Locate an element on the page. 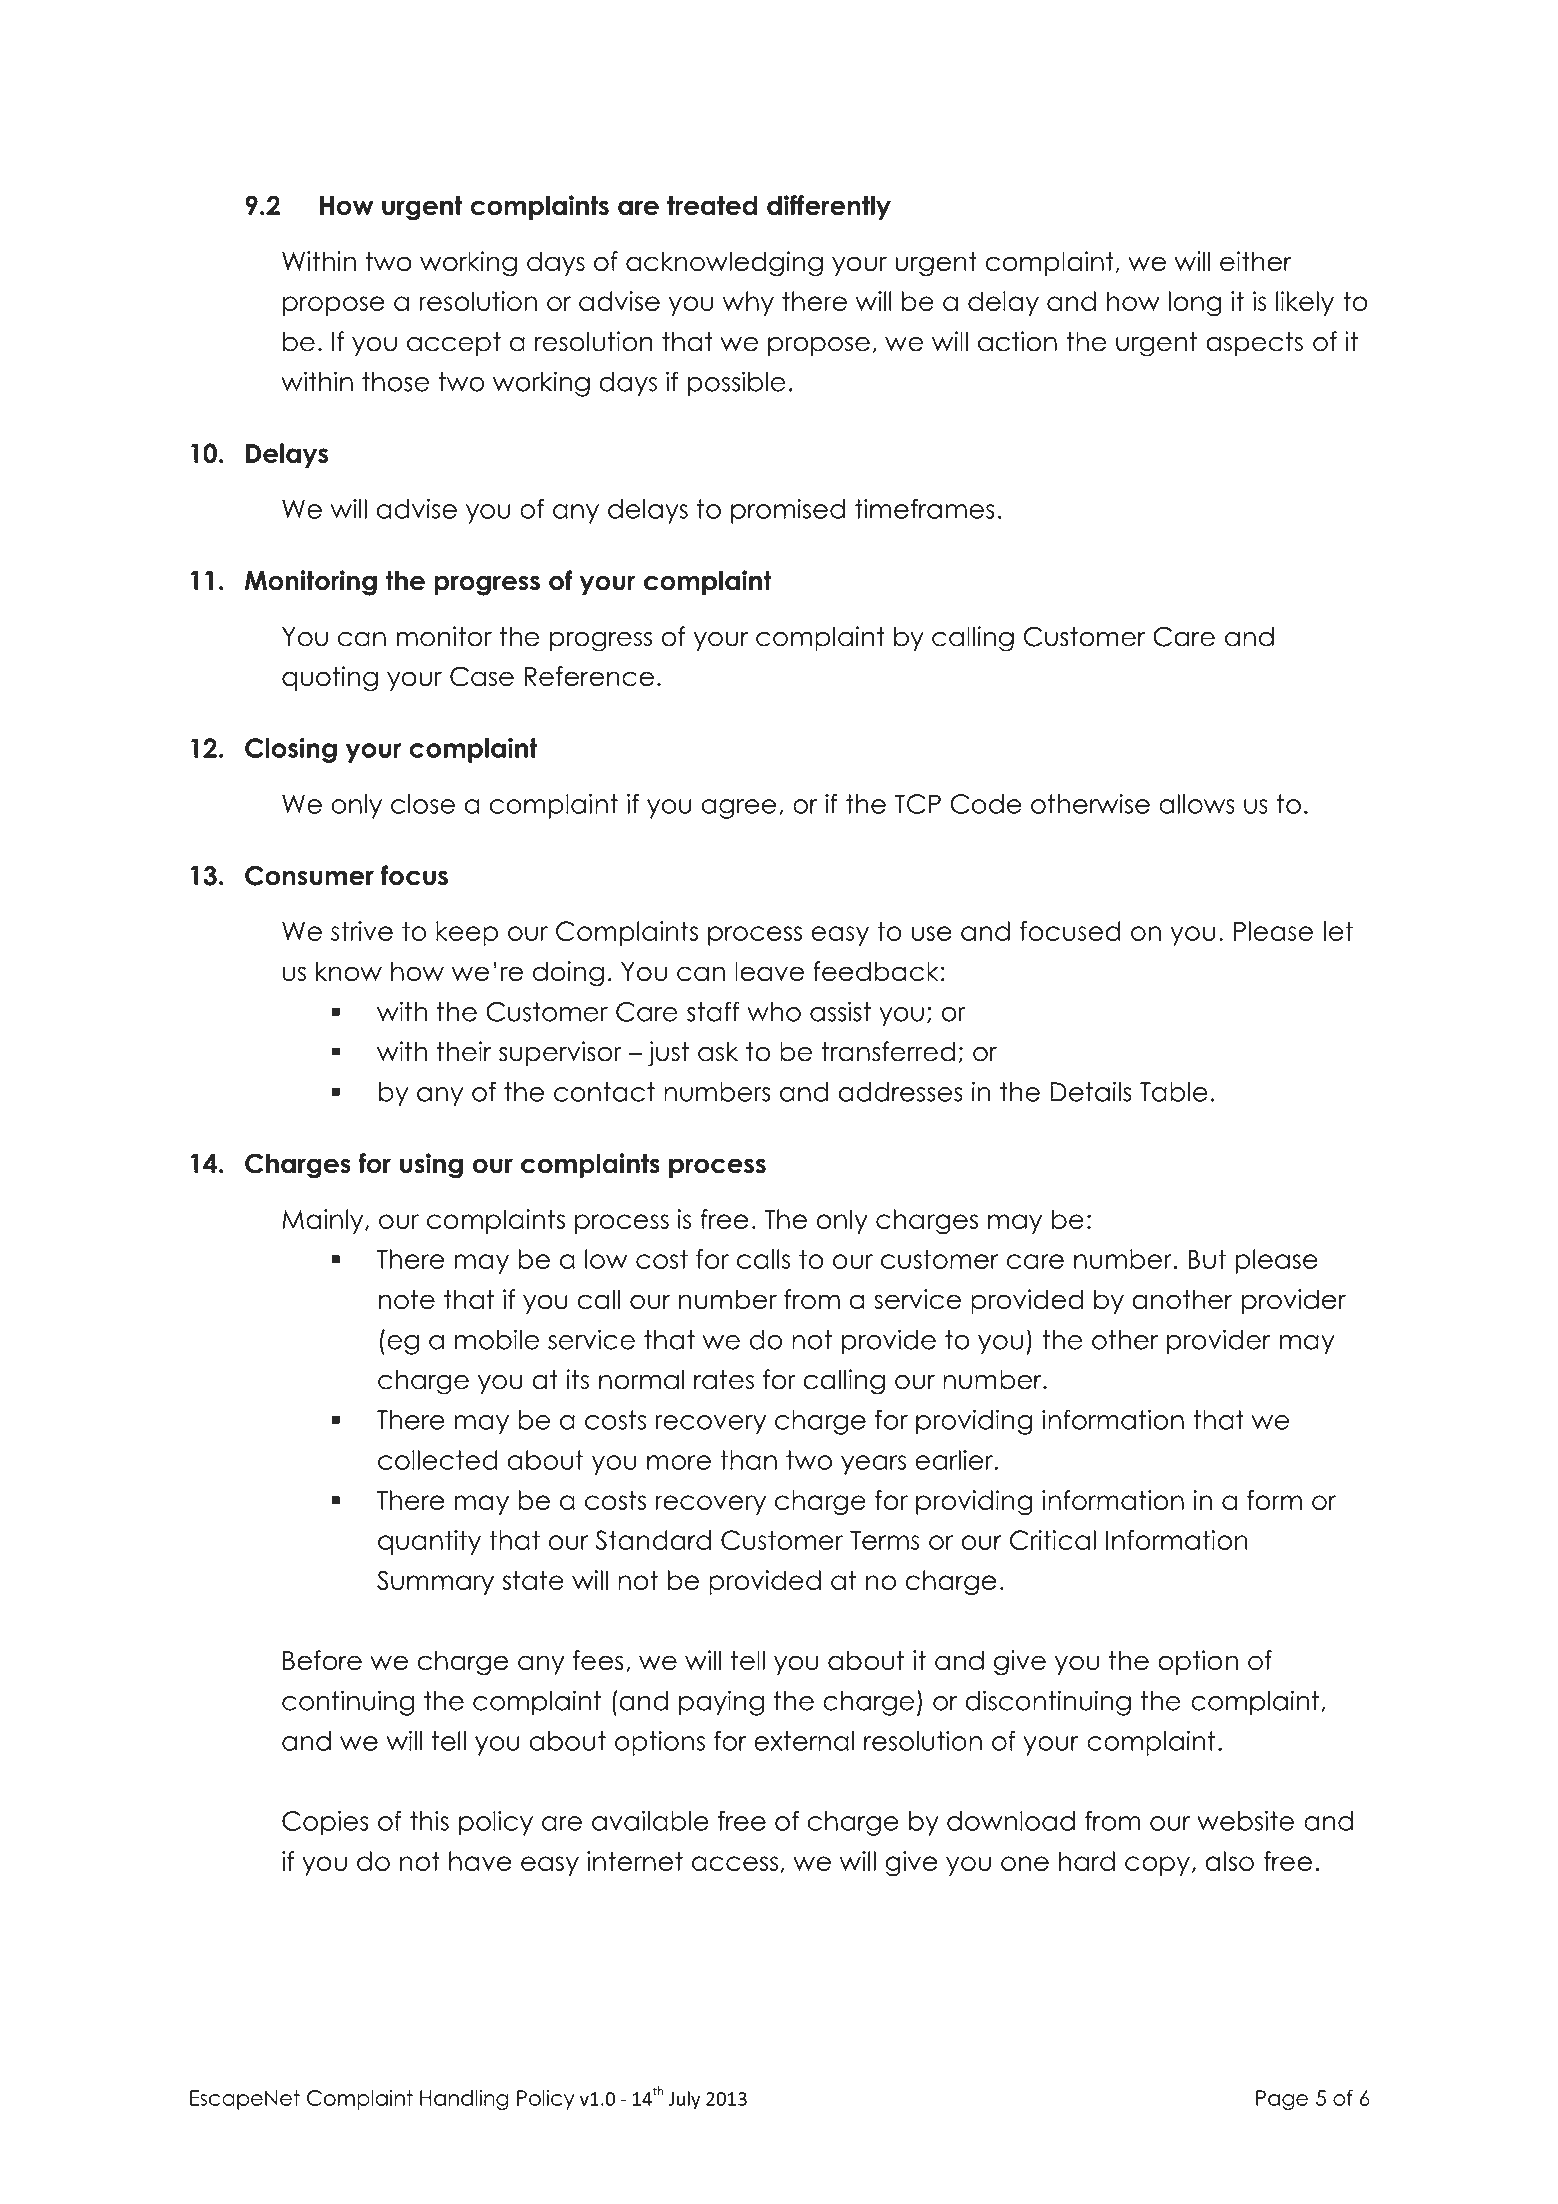  differently is located at coordinates (829, 207).
